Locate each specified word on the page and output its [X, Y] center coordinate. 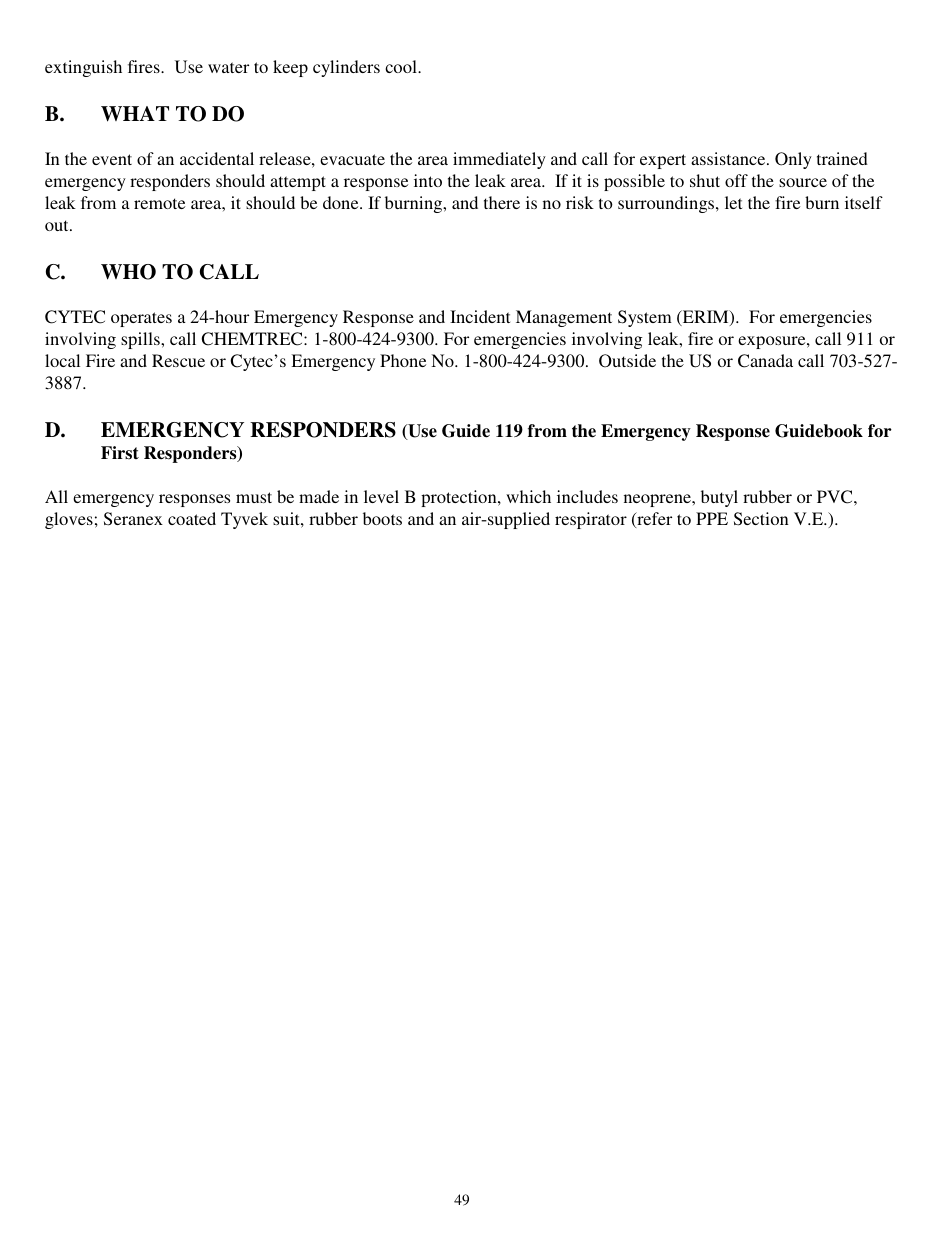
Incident [480, 316]
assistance [729, 158]
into [428, 180]
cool [402, 66]
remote [159, 203]
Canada [765, 361]
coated [192, 518]
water [228, 67]
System [645, 318]
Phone [403, 360]
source [803, 182]
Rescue [178, 360]
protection [460, 498]
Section [761, 519]
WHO [128, 272]
